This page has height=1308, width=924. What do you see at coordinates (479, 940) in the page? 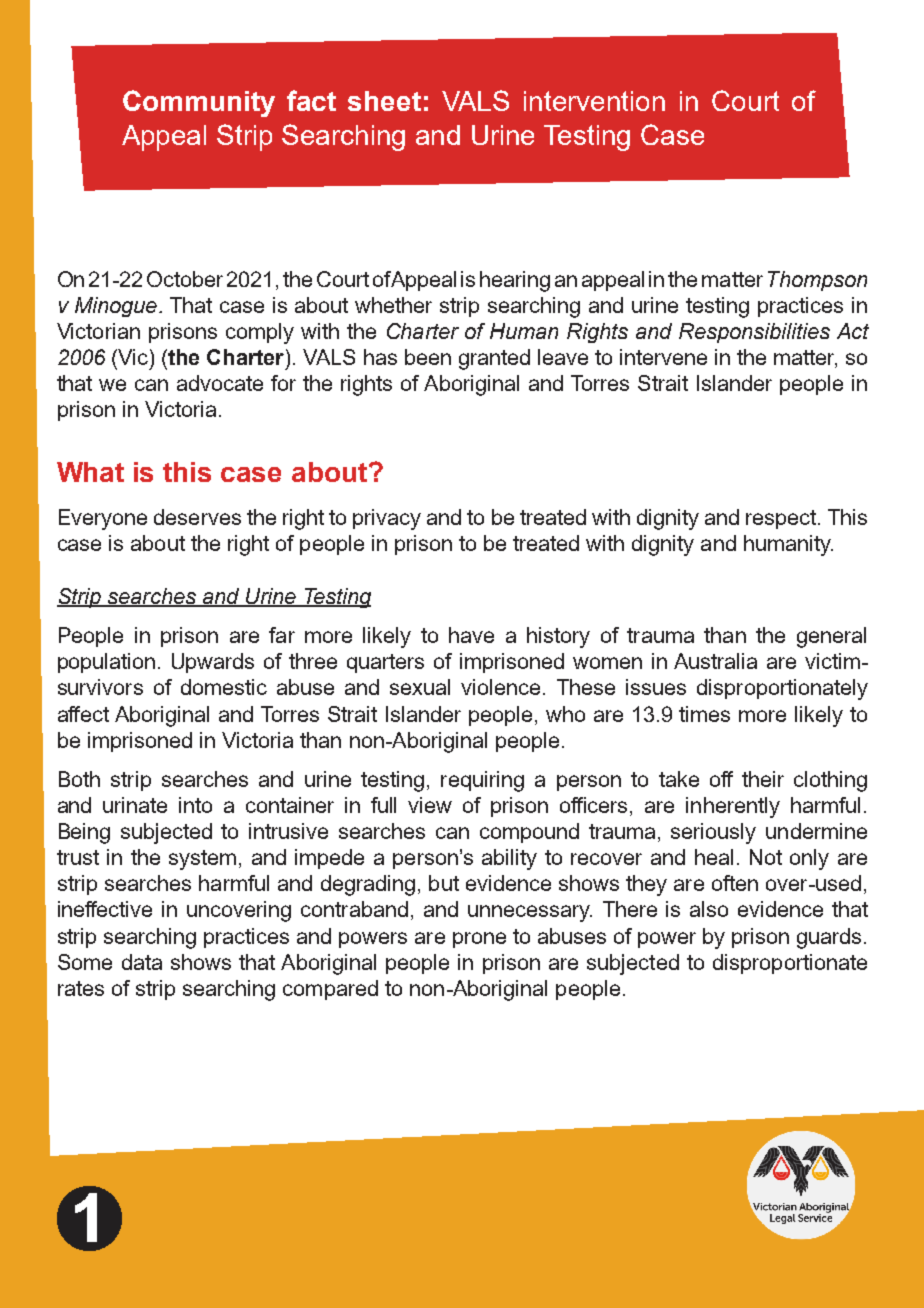
I see `prone` at bounding box center [479, 940].
